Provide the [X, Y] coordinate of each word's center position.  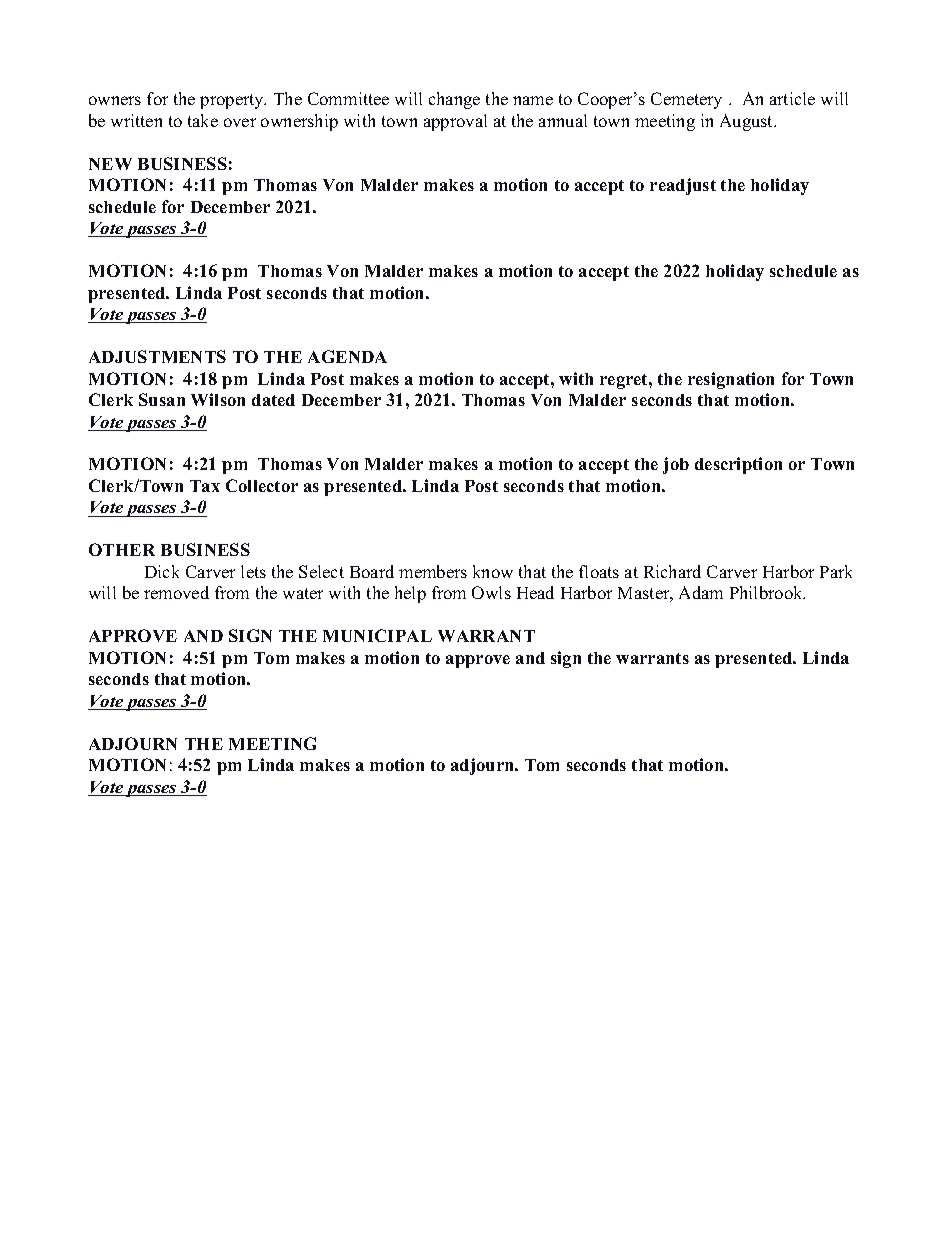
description [738, 465]
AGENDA [347, 356]
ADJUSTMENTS [157, 356]
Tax [205, 486]
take [203, 120]
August [748, 122]
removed [176, 592]
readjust [683, 186]
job [676, 465]
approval [455, 122]
